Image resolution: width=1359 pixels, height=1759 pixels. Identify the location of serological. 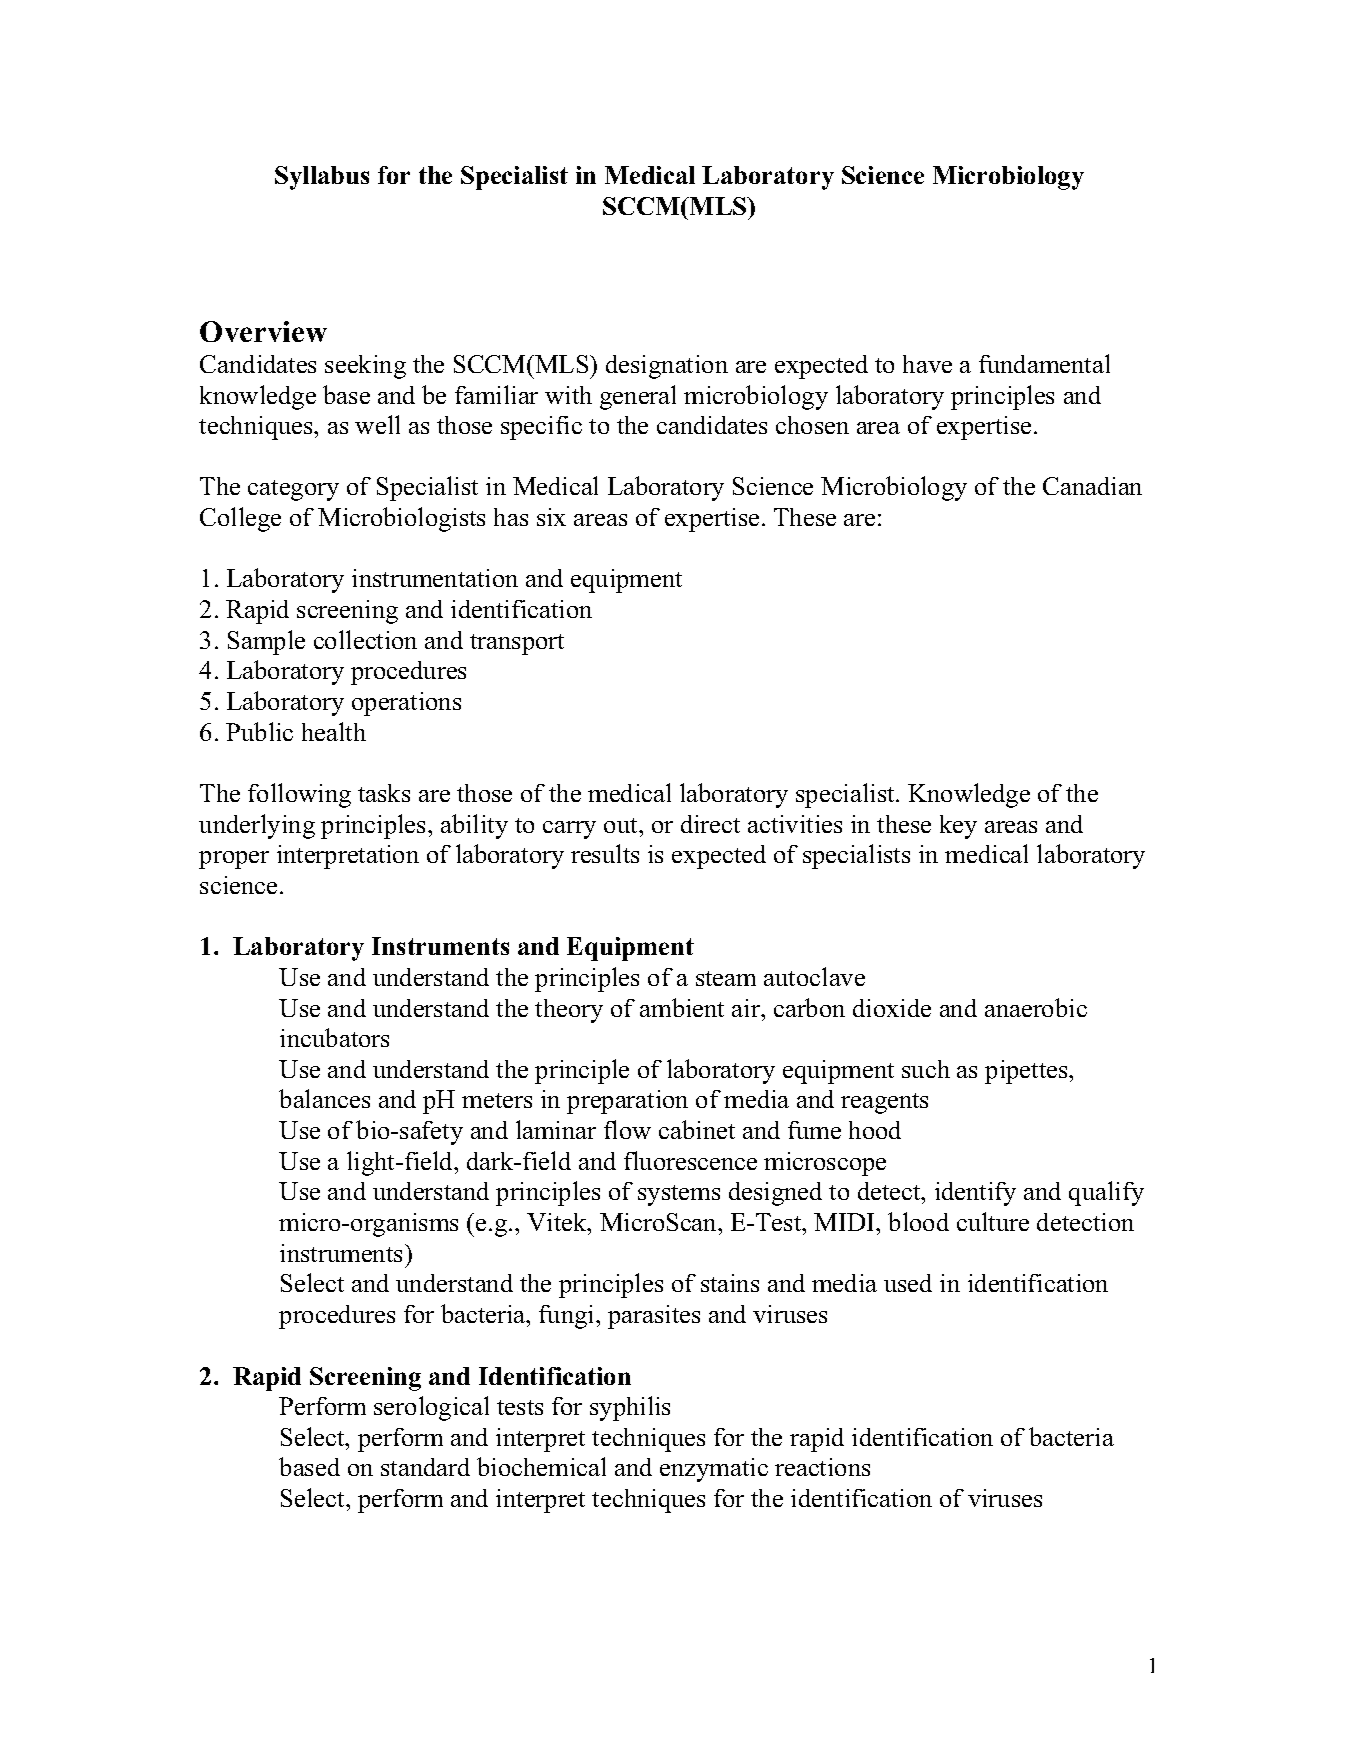
(431, 1408).
